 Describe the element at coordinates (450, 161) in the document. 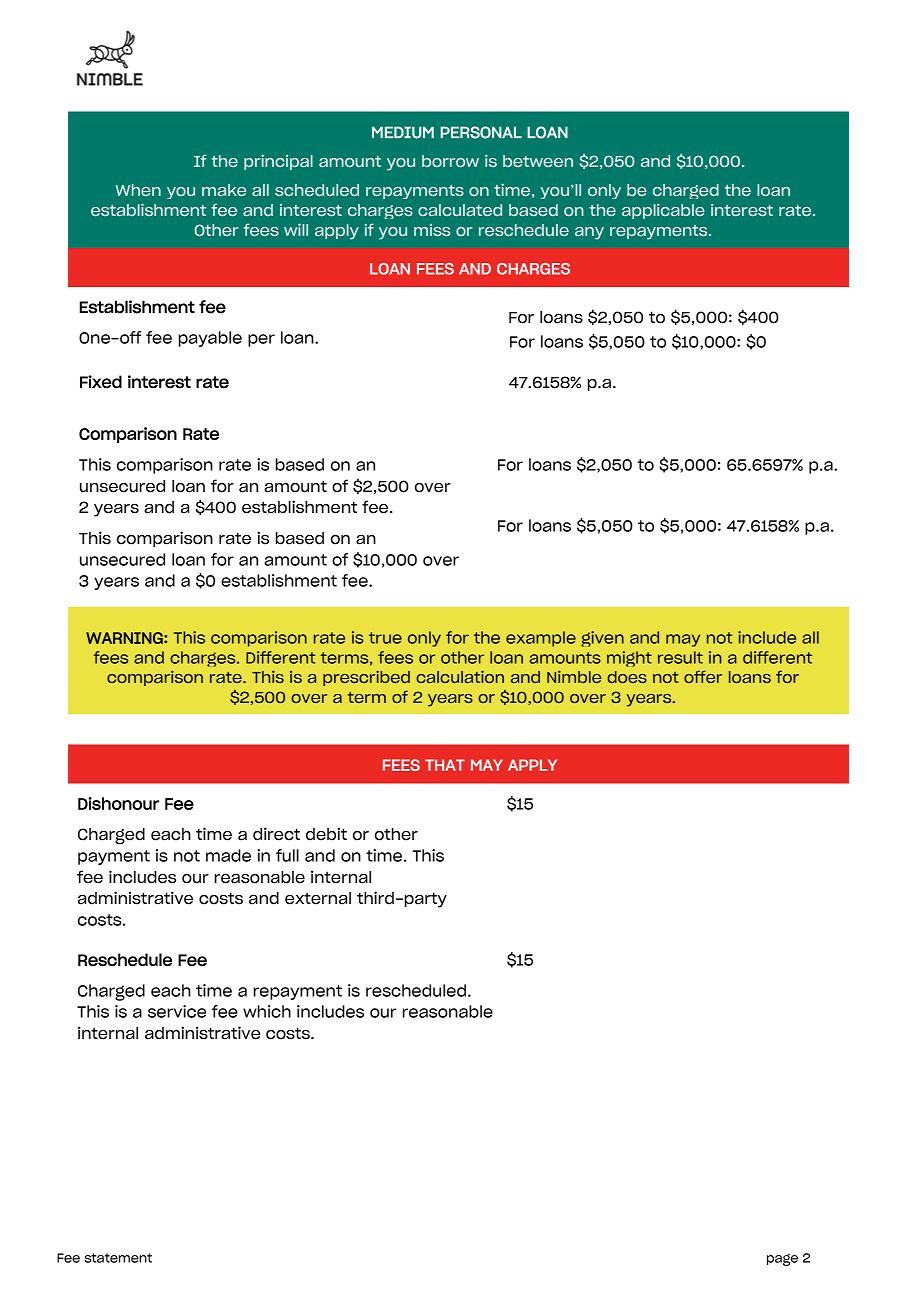

I see `borrow` at that location.
